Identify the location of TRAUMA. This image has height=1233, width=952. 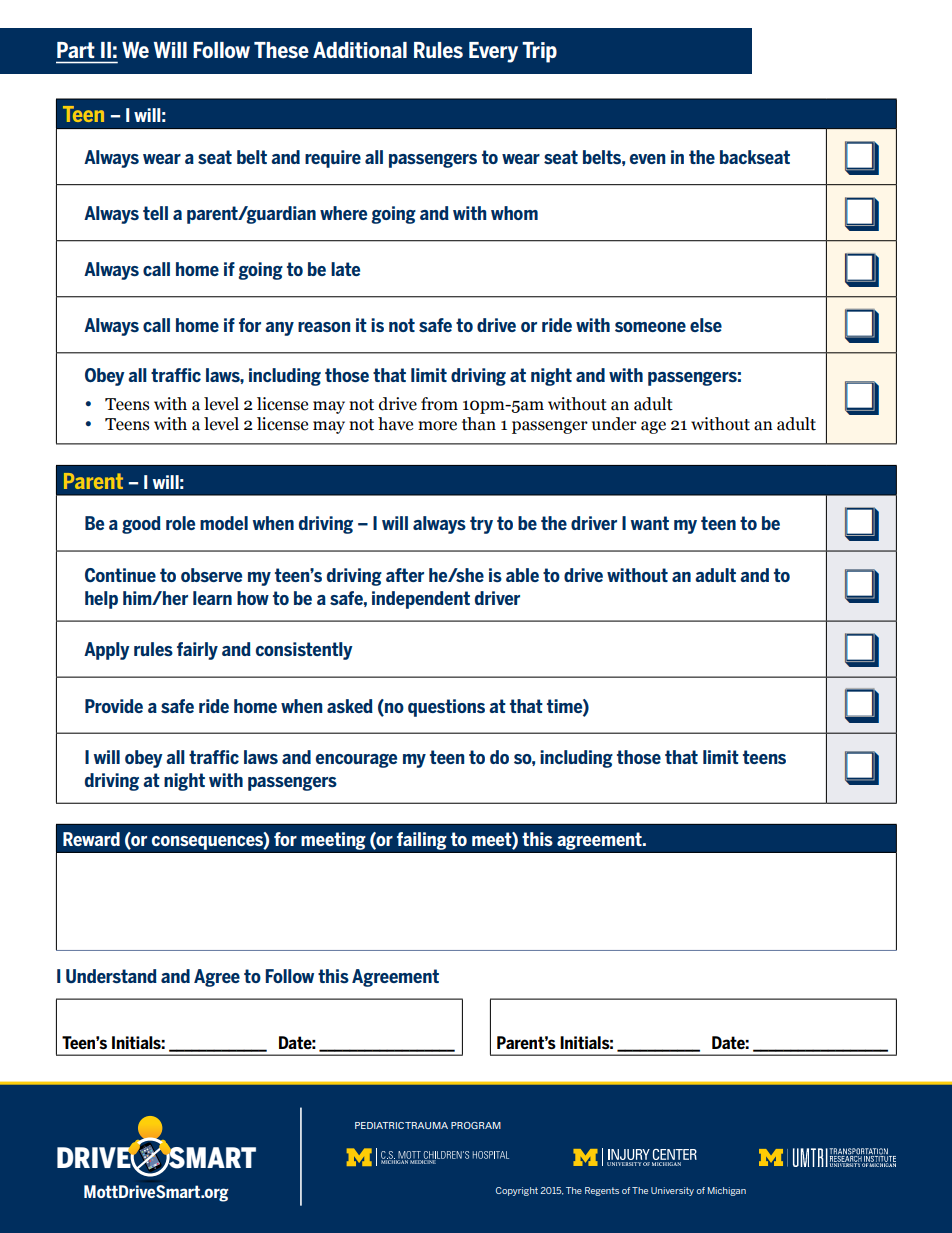
(426, 1125).
